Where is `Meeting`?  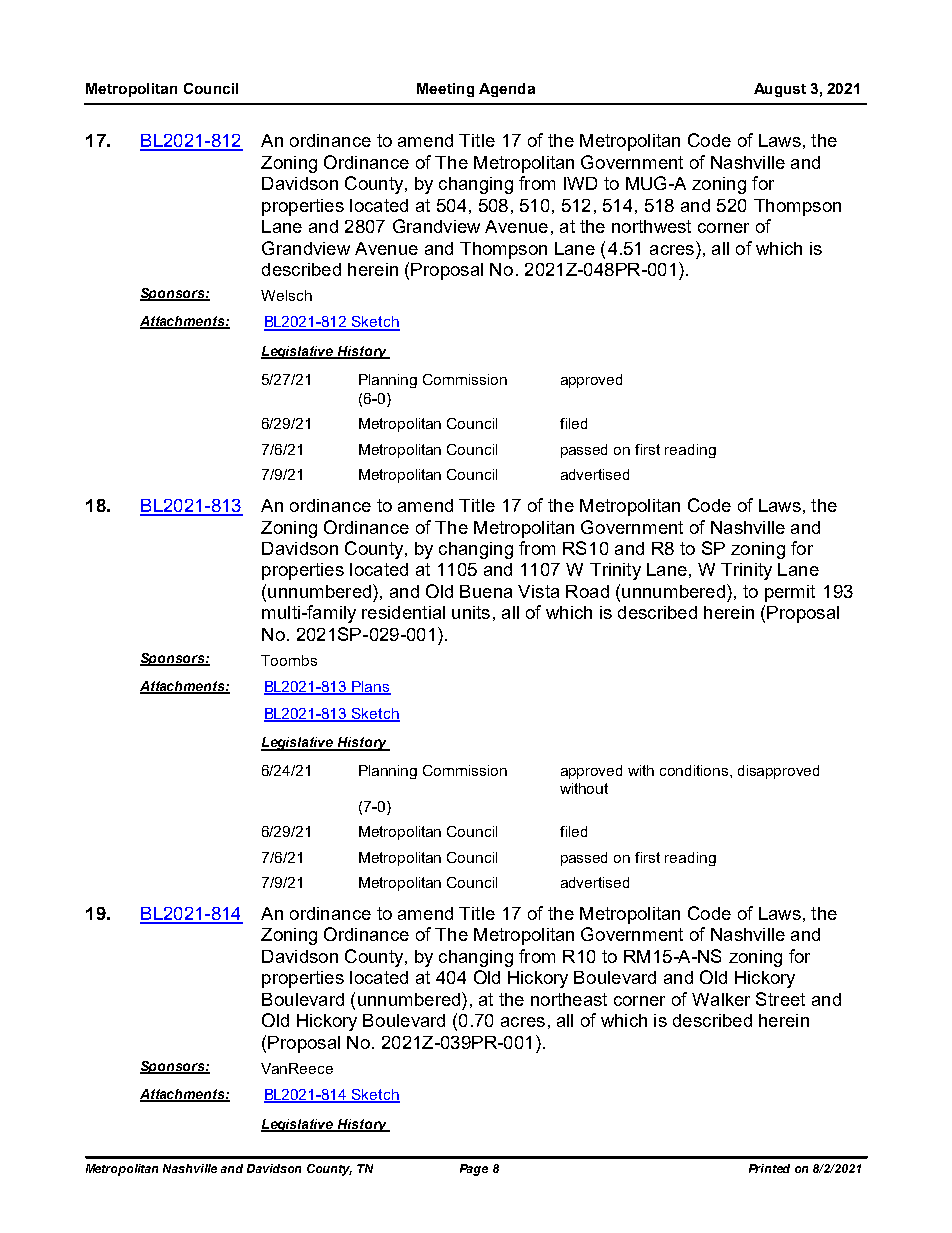
Meeting is located at coordinates (445, 90).
